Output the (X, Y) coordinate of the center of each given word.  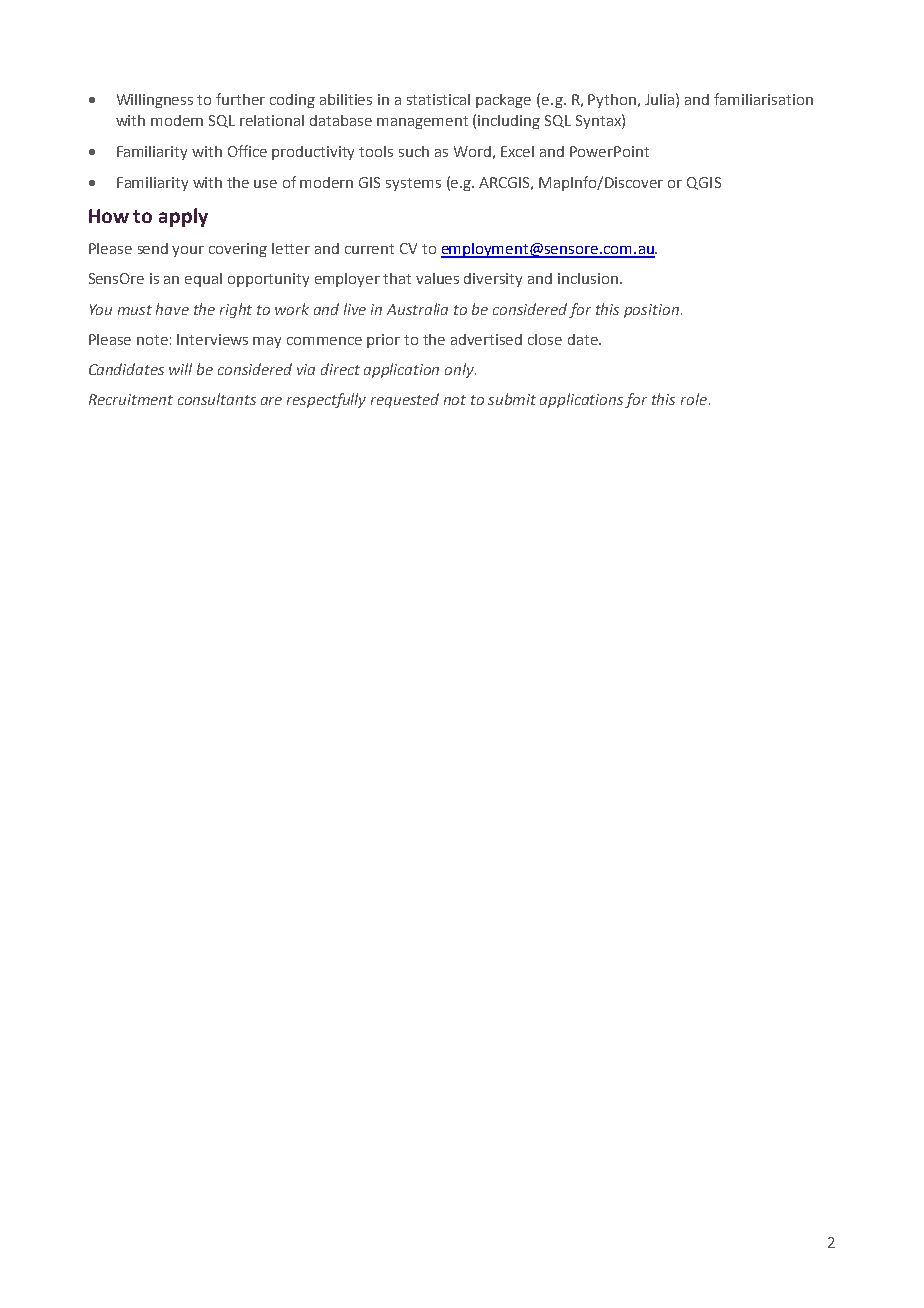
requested (405, 400)
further (240, 99)
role (695, 399)
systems (413, 184)
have (172, 309)
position (651, 311)
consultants (217, 399)
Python (613, 101)
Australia (417, 309)
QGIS (704, 183)
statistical (438, 99)
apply (183, 217)
